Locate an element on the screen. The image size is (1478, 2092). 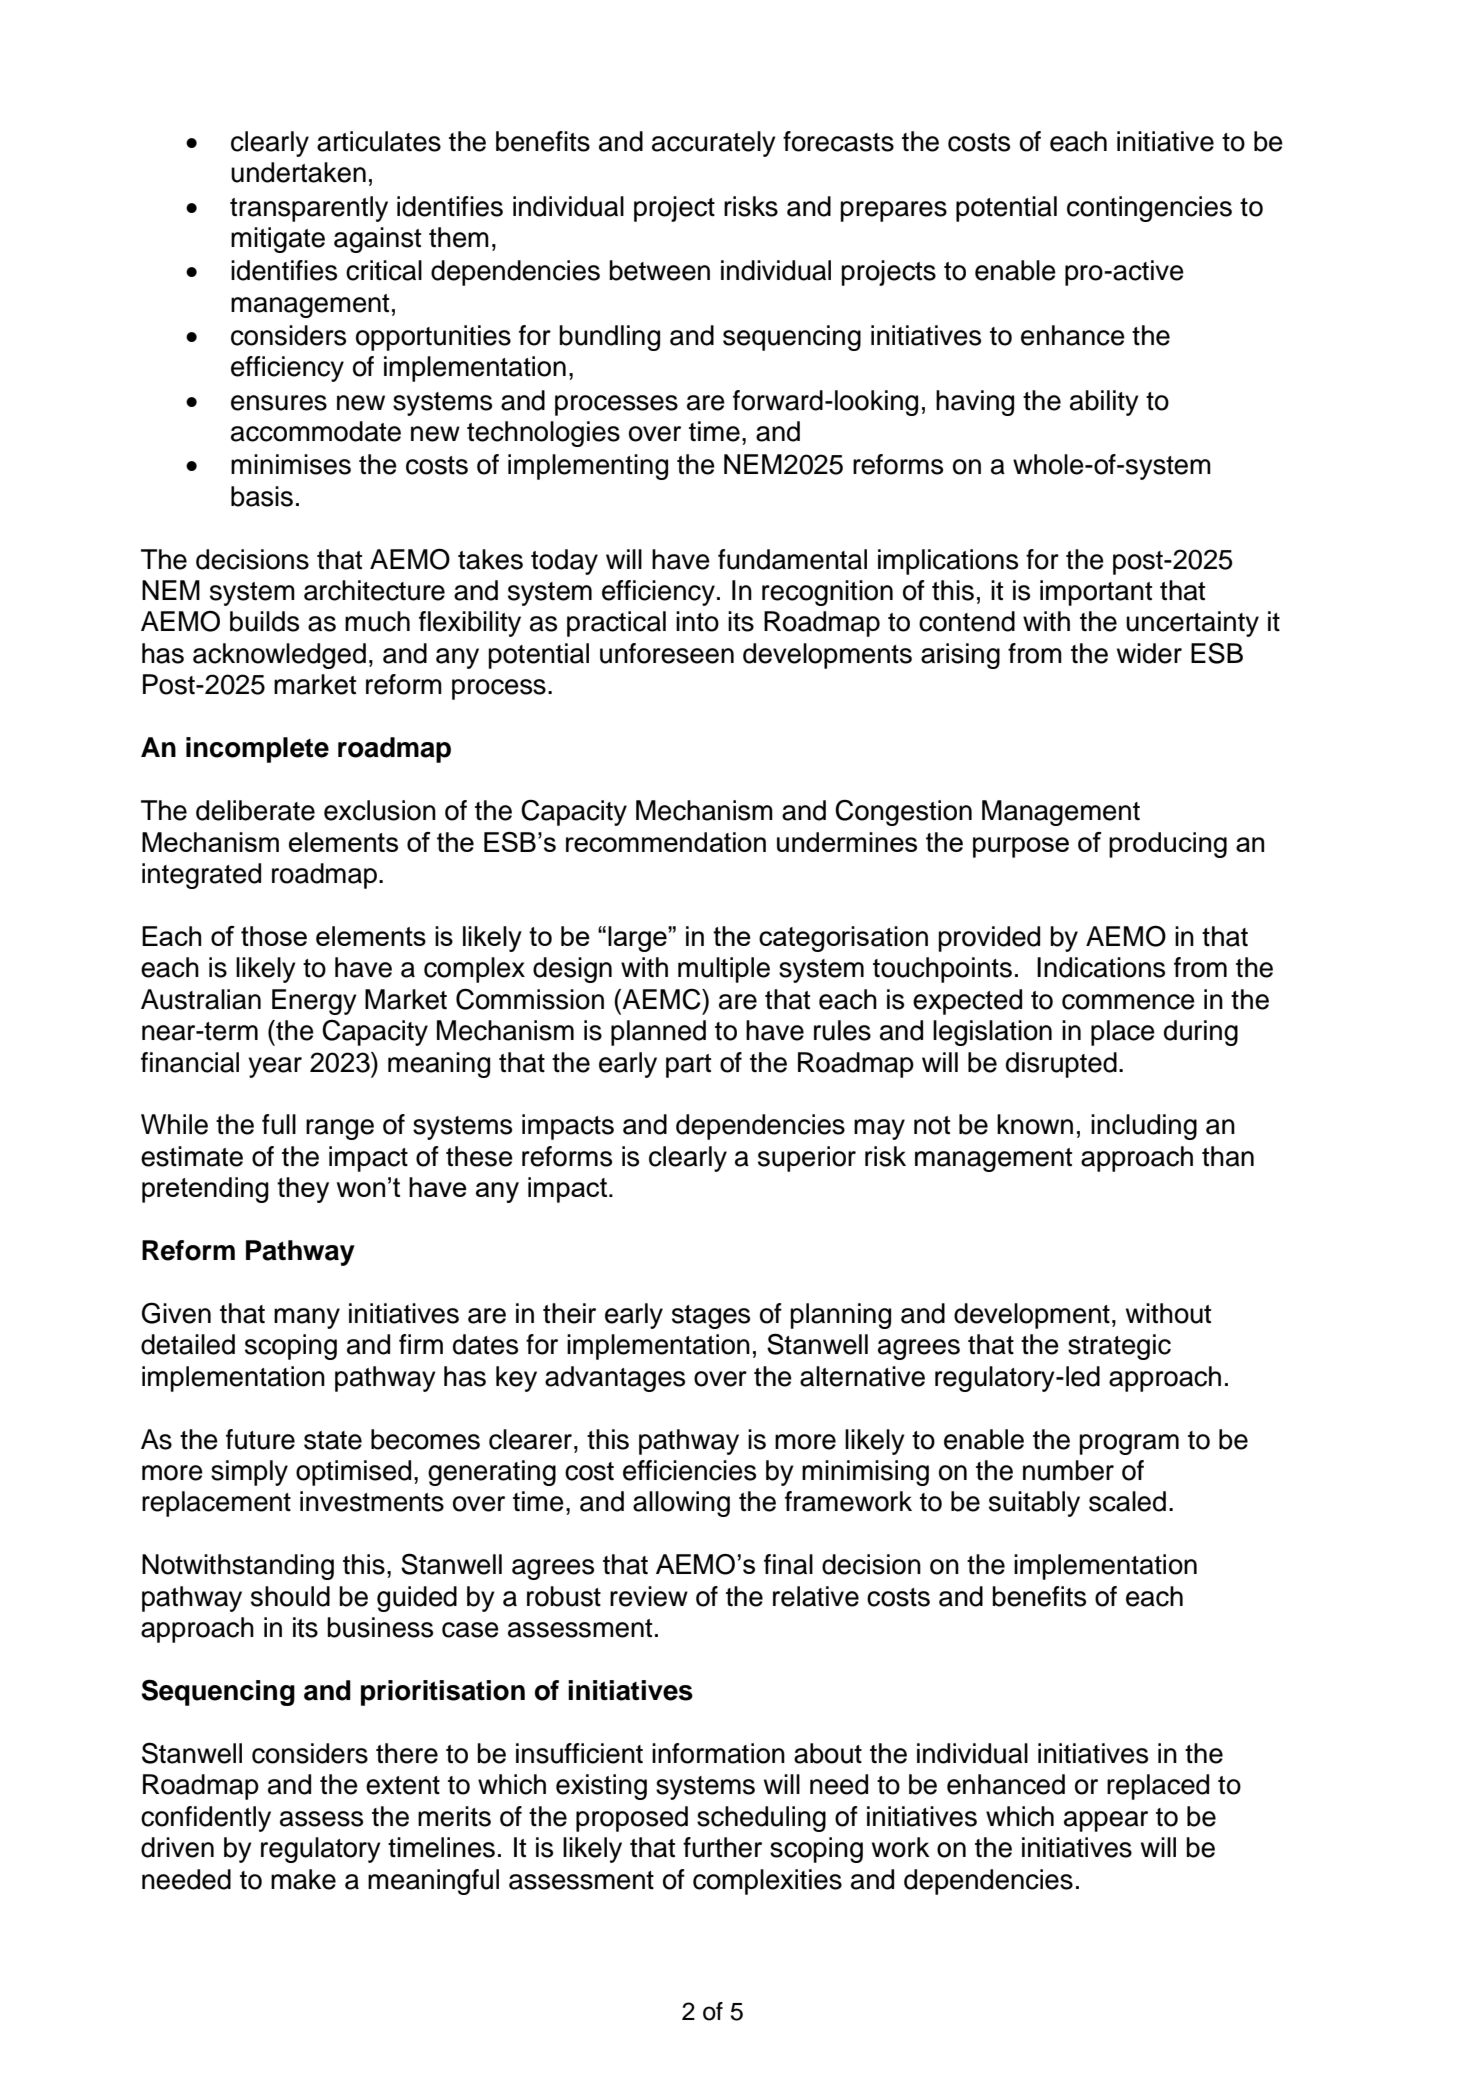
contingencies is located at coordinates (1149, 209).
